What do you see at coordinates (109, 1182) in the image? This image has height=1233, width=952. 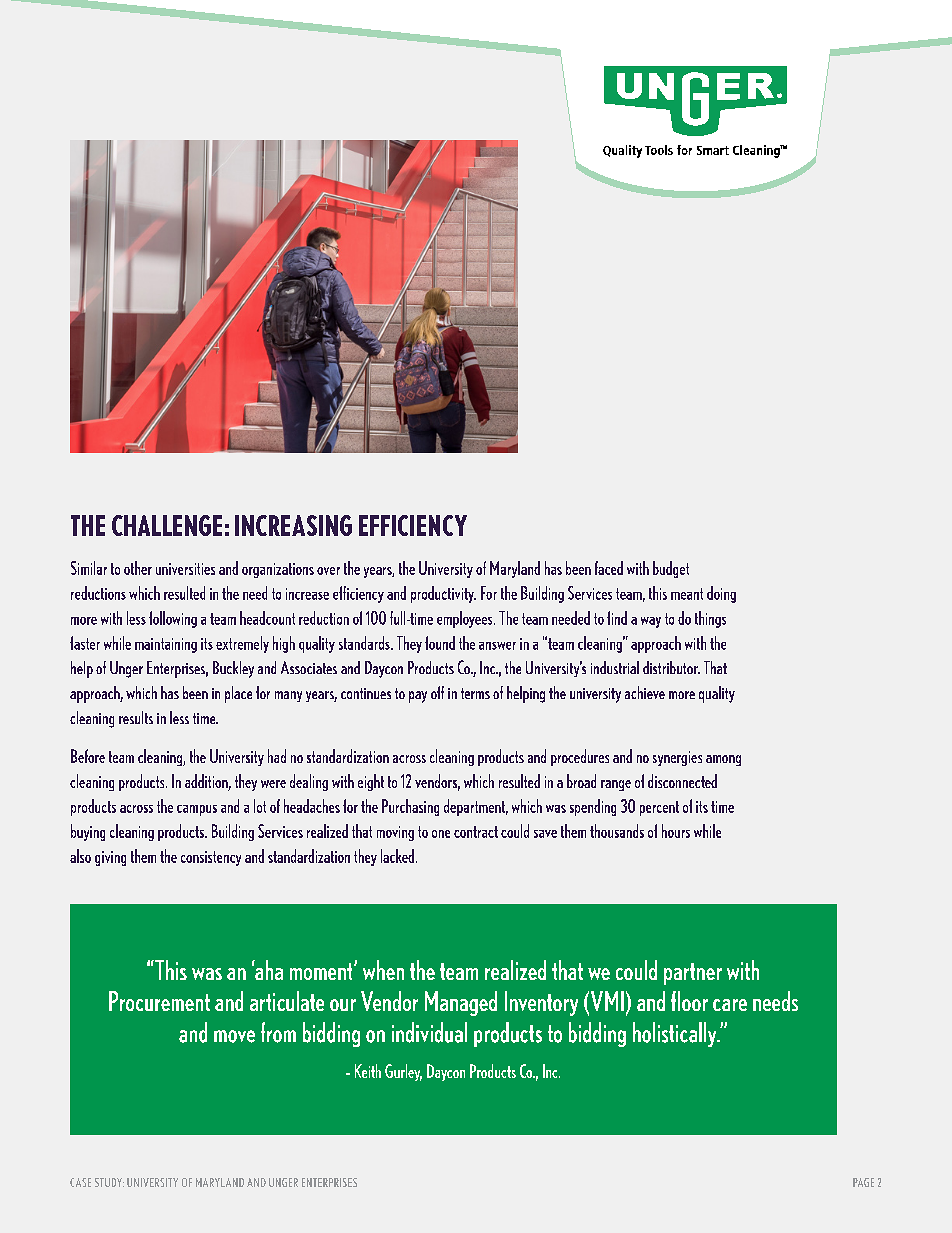 I see `STUDY` at bounding box center [109, 1182].
